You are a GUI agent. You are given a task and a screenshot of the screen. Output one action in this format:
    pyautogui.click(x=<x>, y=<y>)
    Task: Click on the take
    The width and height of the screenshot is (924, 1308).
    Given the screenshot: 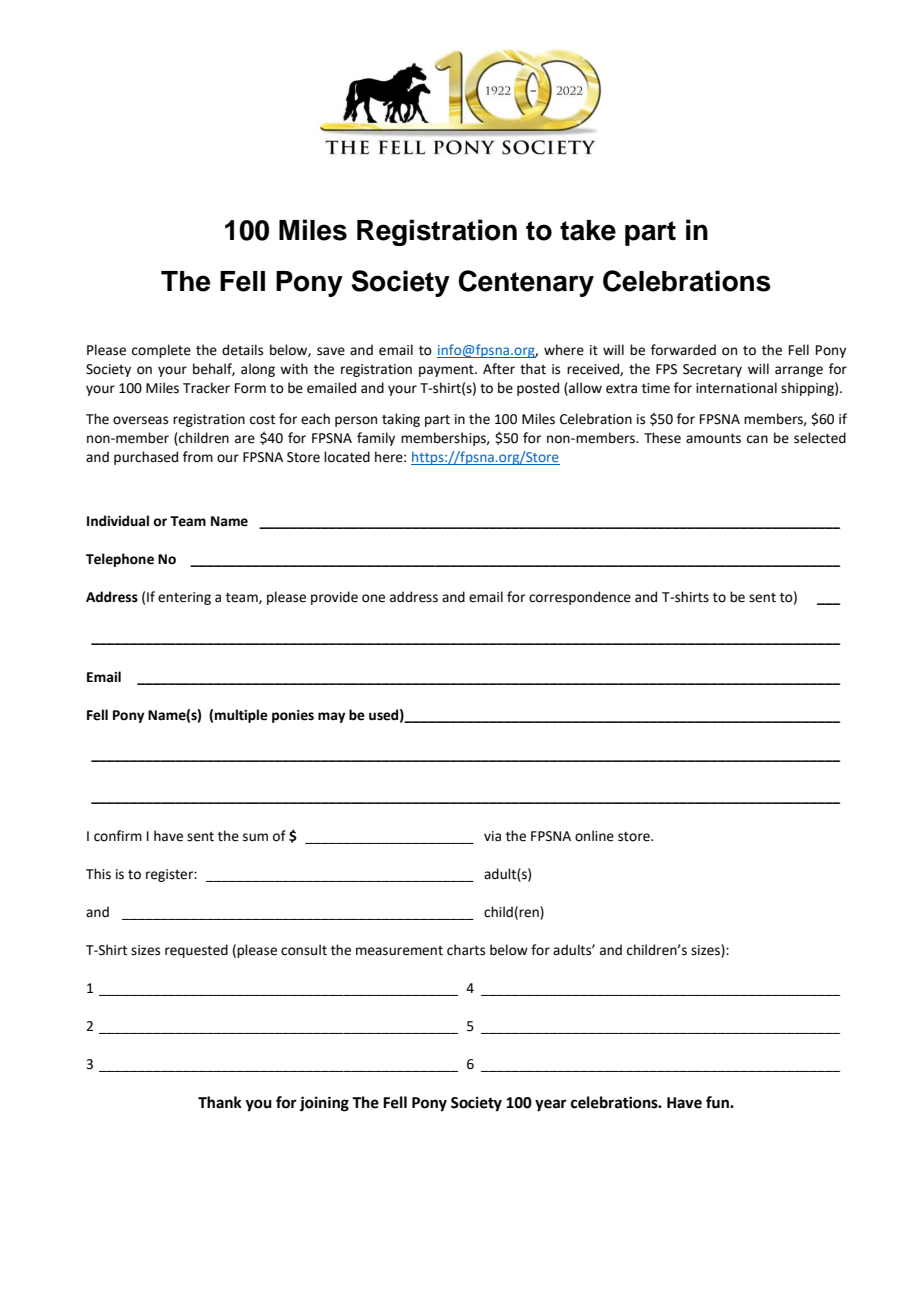 What is the action you would take?
    pyautogui.click(x=588, y=230)
